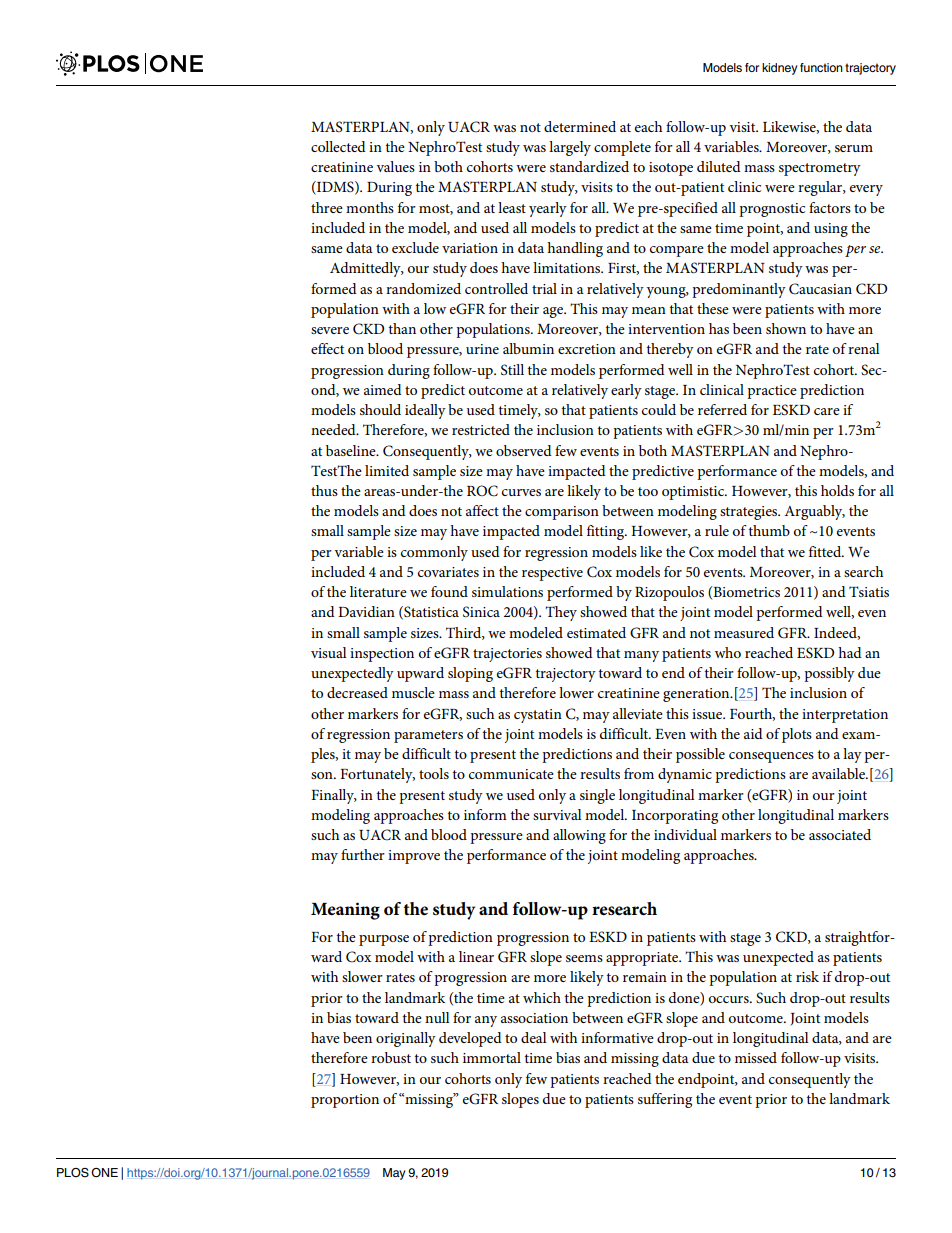  Describe the element at coordinates (338, 146) in the document. I see `collected` at that location.
